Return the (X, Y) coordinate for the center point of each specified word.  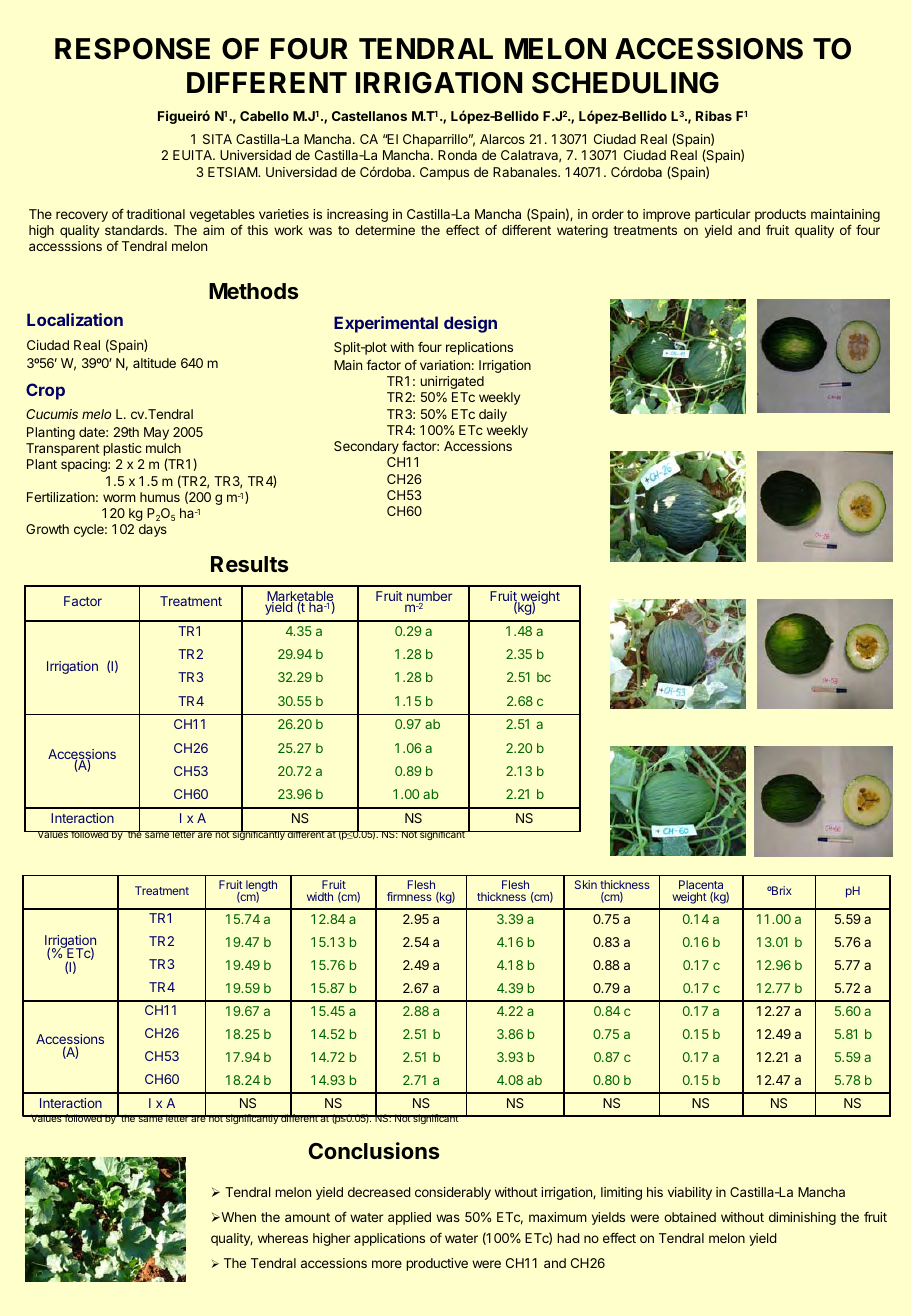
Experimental (386, 324)
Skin (586, 884)
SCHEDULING (625, 83)
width (320, 896)
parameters (126, 905)
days (153, 530)
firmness (409, 896)
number (429, 597)
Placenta (701, 884)
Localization (75, 319)
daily (493, 415)
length (260, 887)
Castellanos (369, 116)
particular (722, 215)
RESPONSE (132, 49)
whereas (283, 1238)
